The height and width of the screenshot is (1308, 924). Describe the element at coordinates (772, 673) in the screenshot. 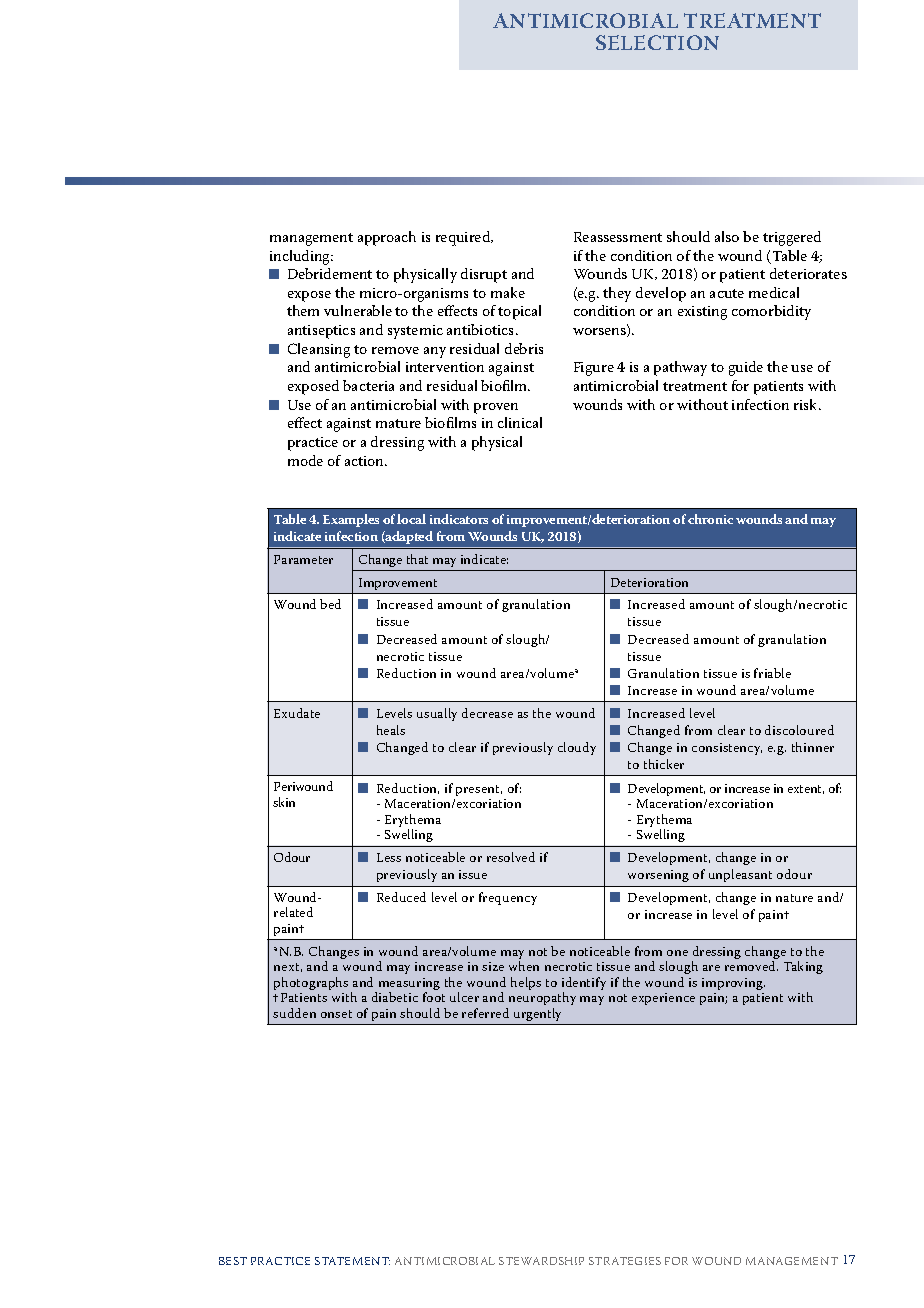

I see `friable` at that location.
